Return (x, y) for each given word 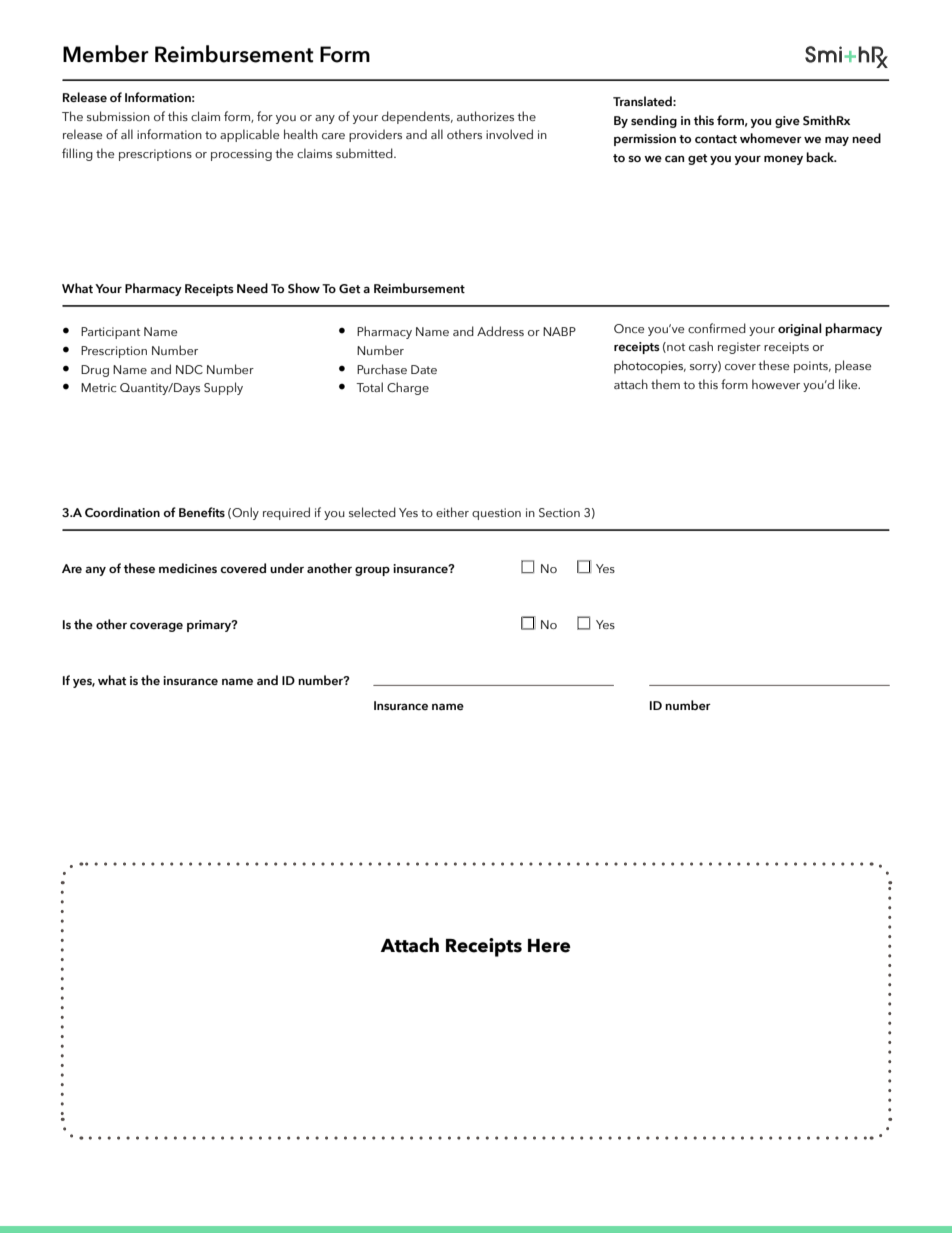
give (787, 122)
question (496, 514)
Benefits (202, 512)
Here (549, 946)
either (452, 512)
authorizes (485, 116)
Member (106, 54)
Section (559, 512)
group (372, 571)
